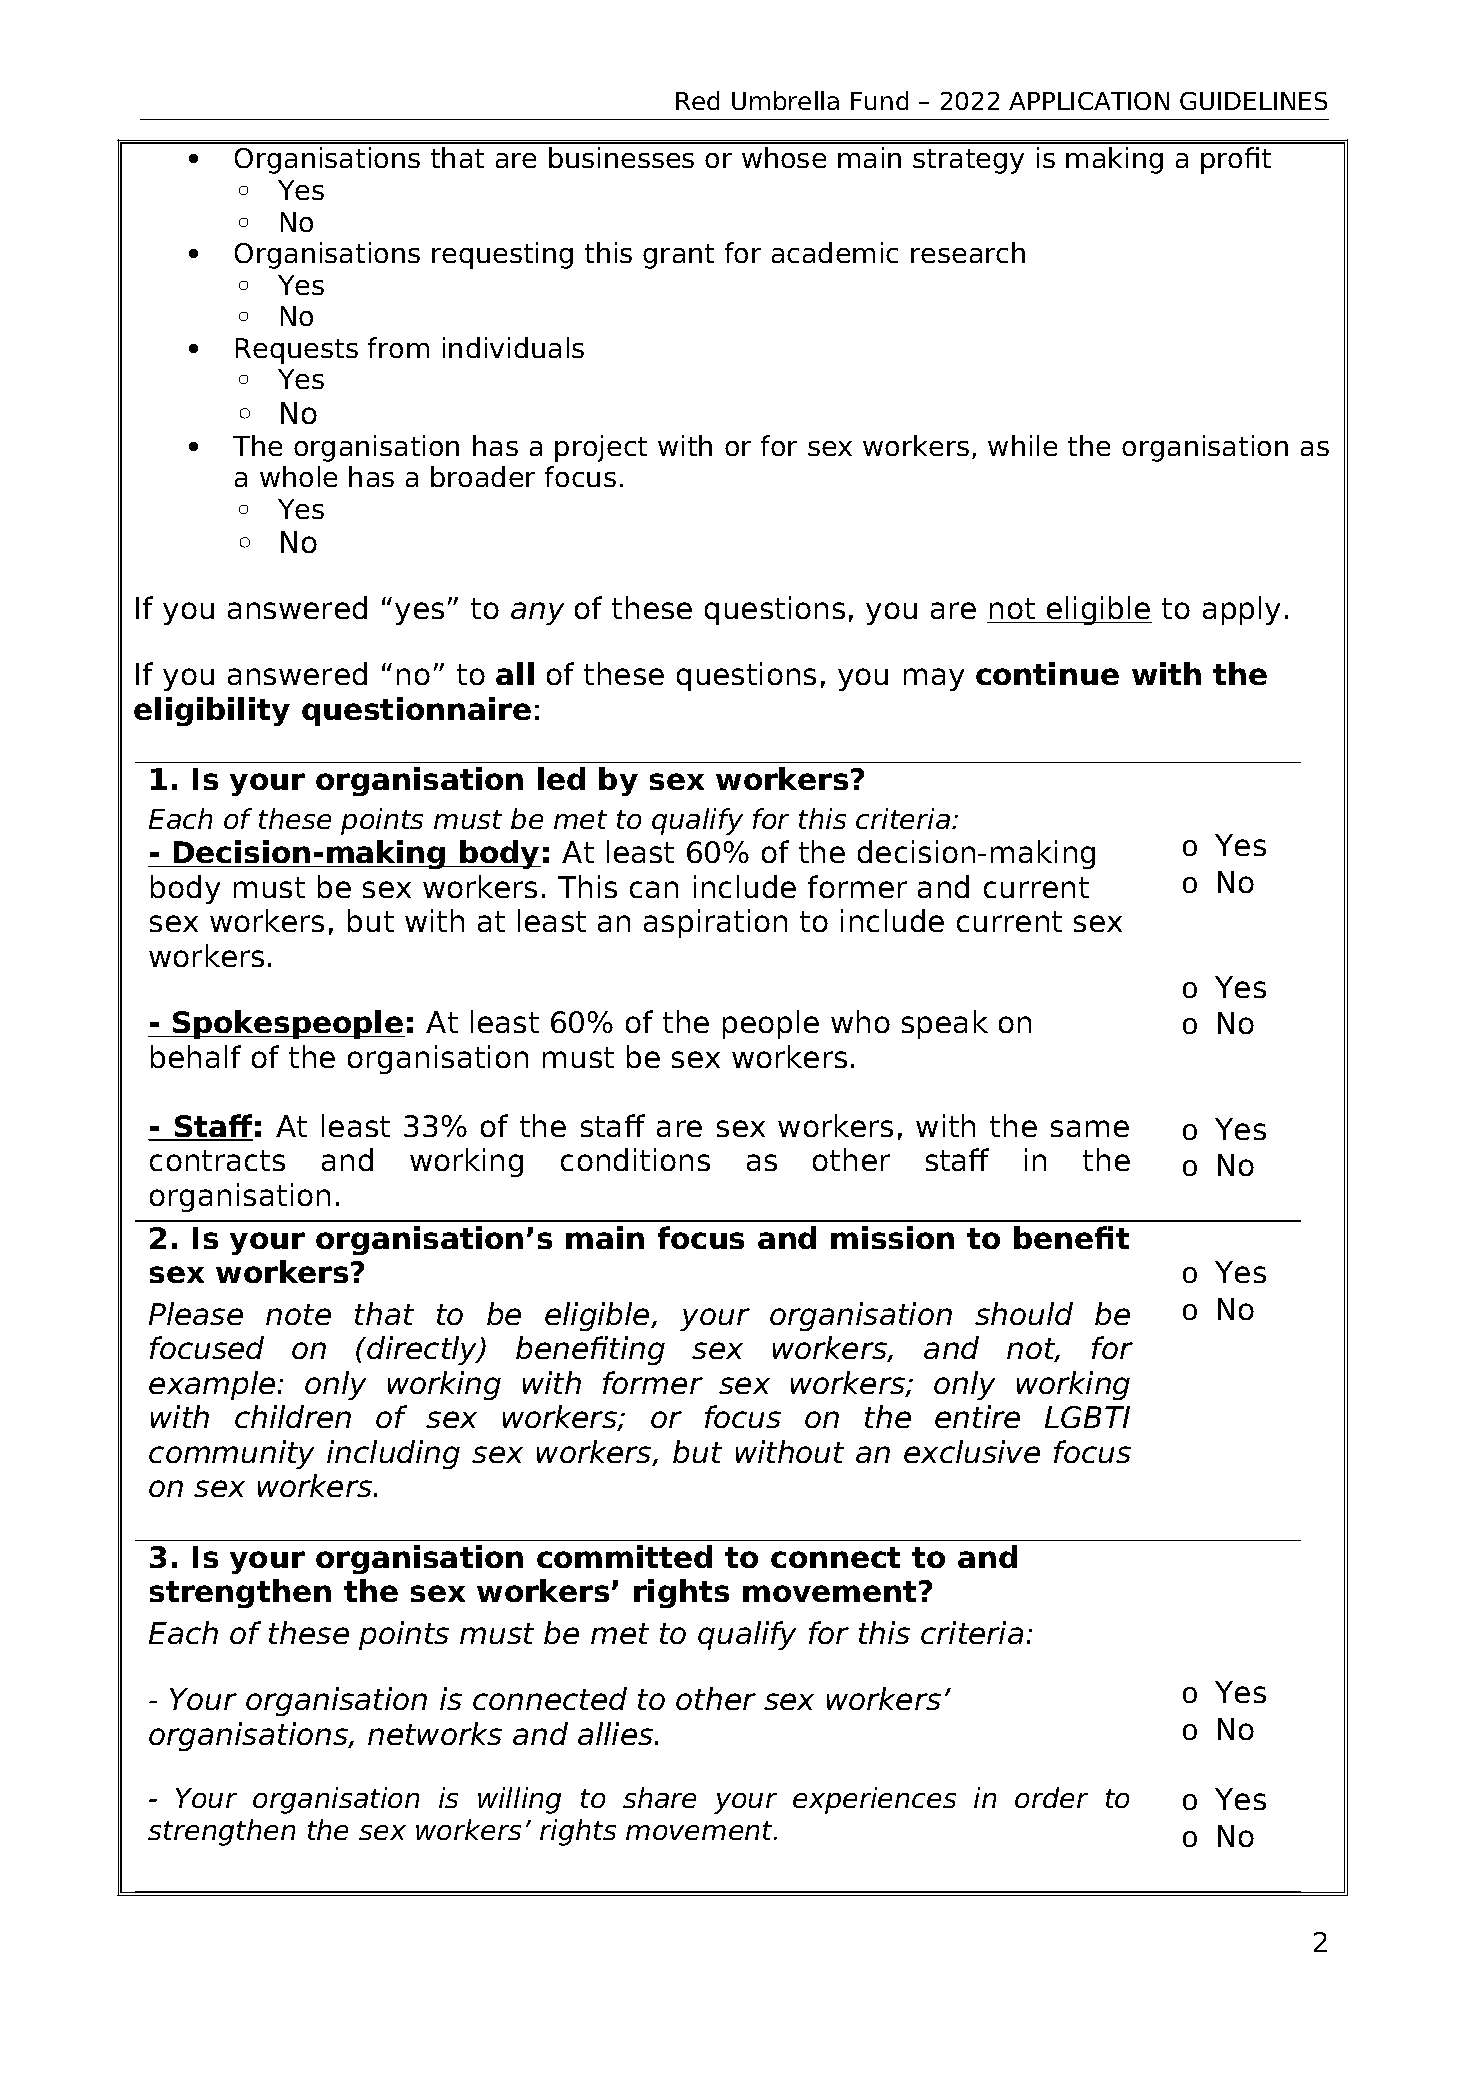 This document has width=1469, height=2078. I want to click on speak, so click(945, 1024).
